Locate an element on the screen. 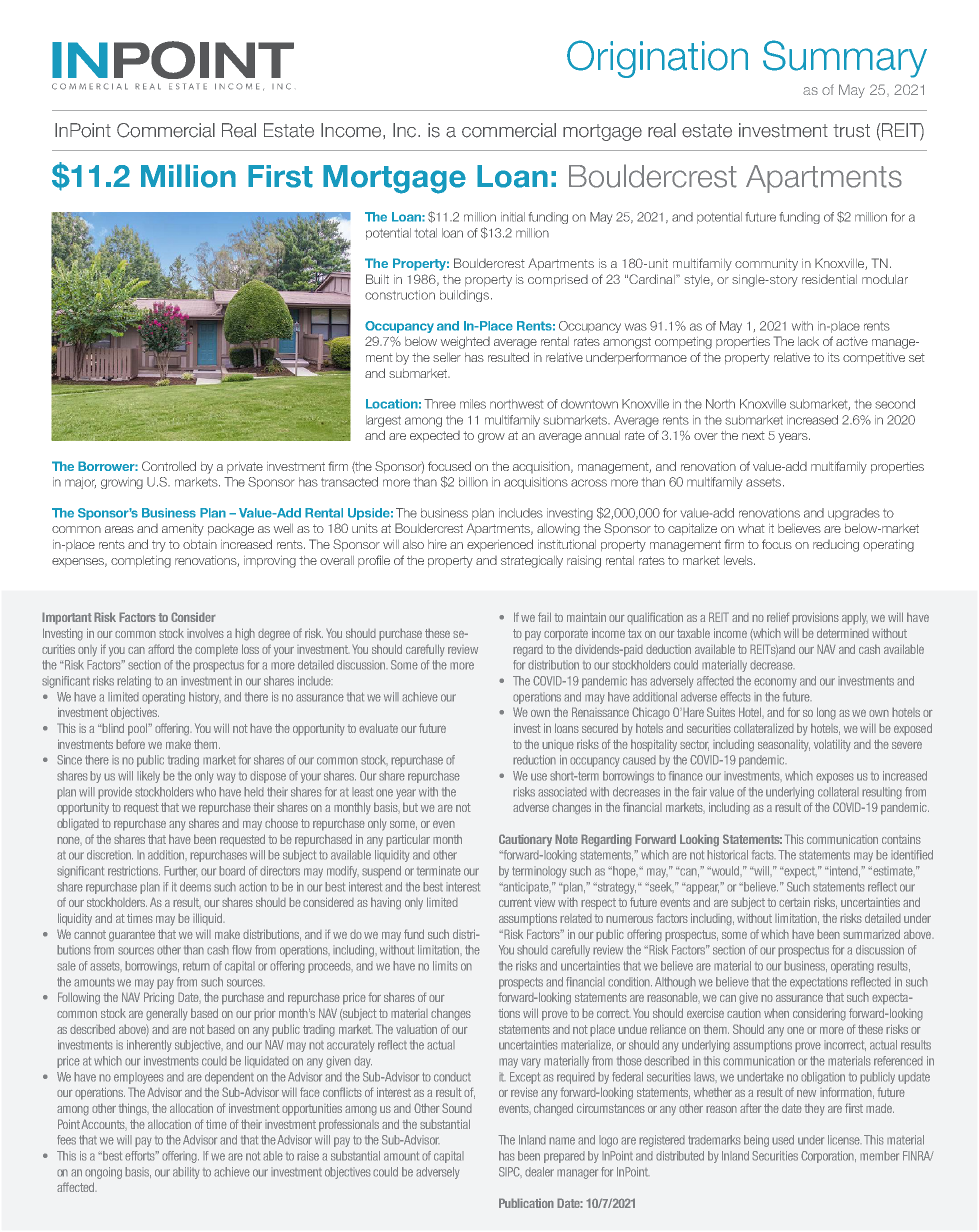 This screenshot has width=979, height=1232. ability is located at coordinates (186, 1173).
